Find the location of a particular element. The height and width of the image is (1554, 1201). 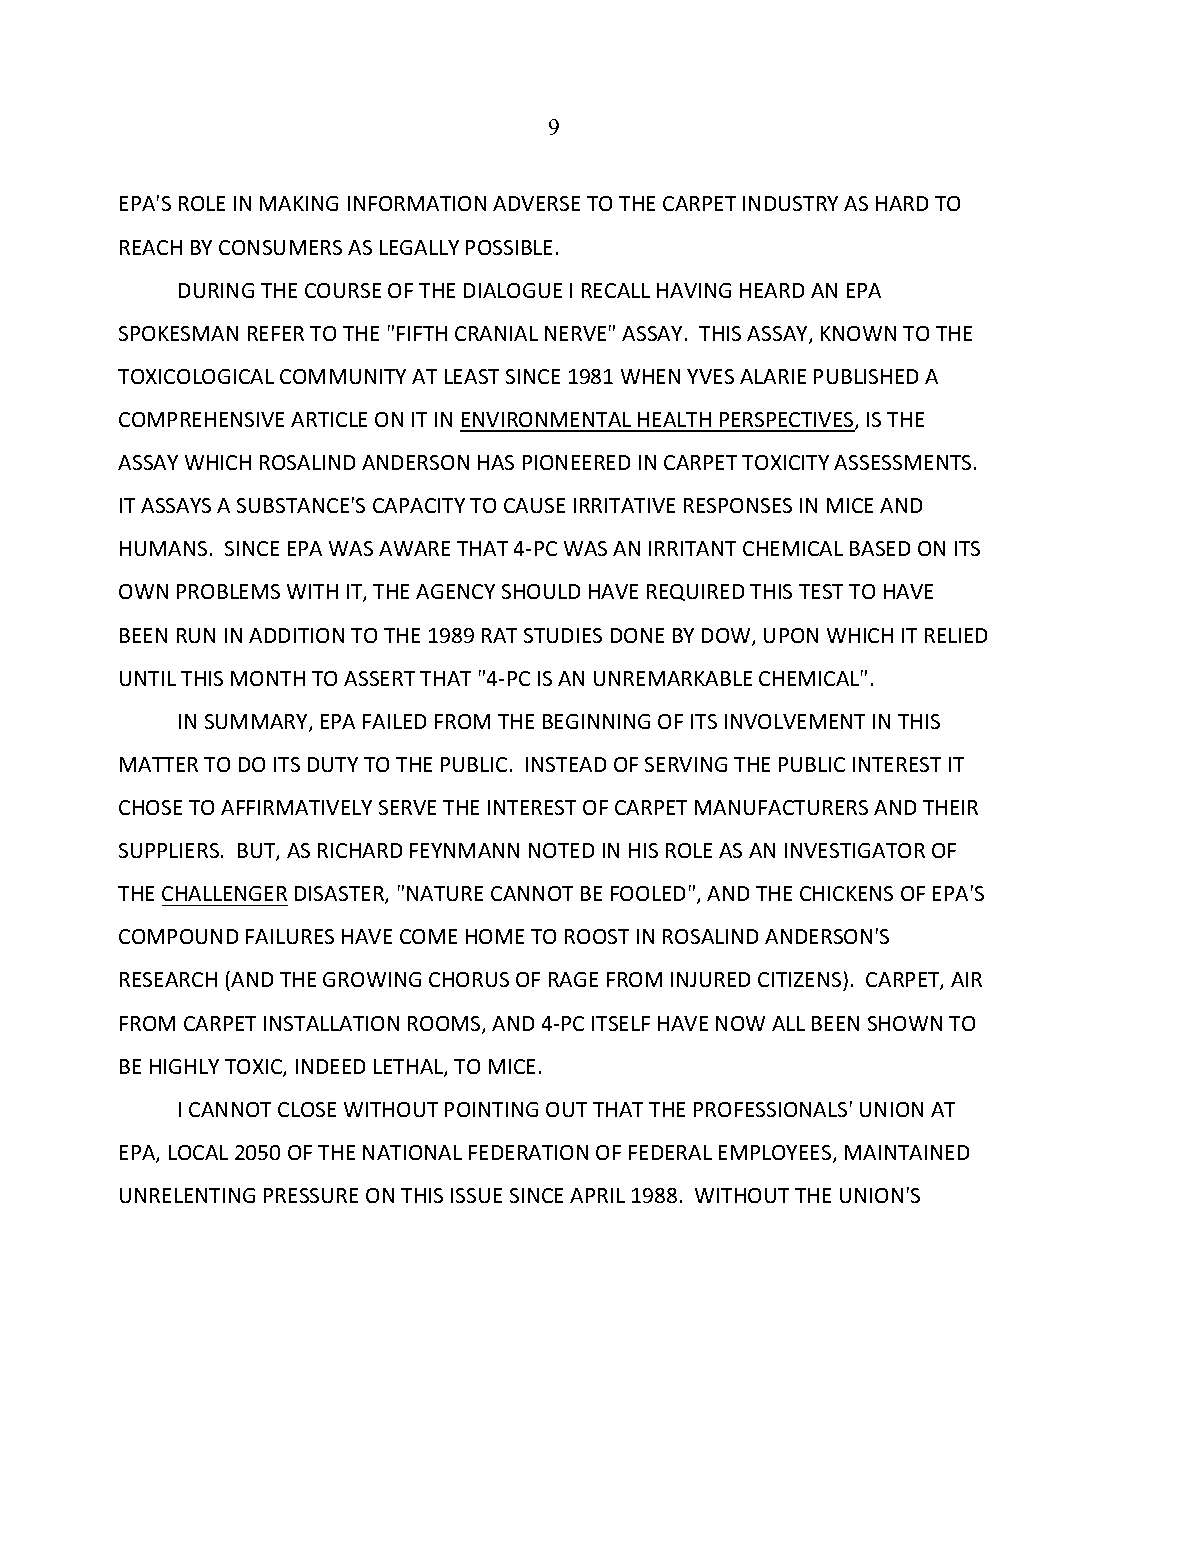

INDUSTRY is located at coordinates (790, 203).
